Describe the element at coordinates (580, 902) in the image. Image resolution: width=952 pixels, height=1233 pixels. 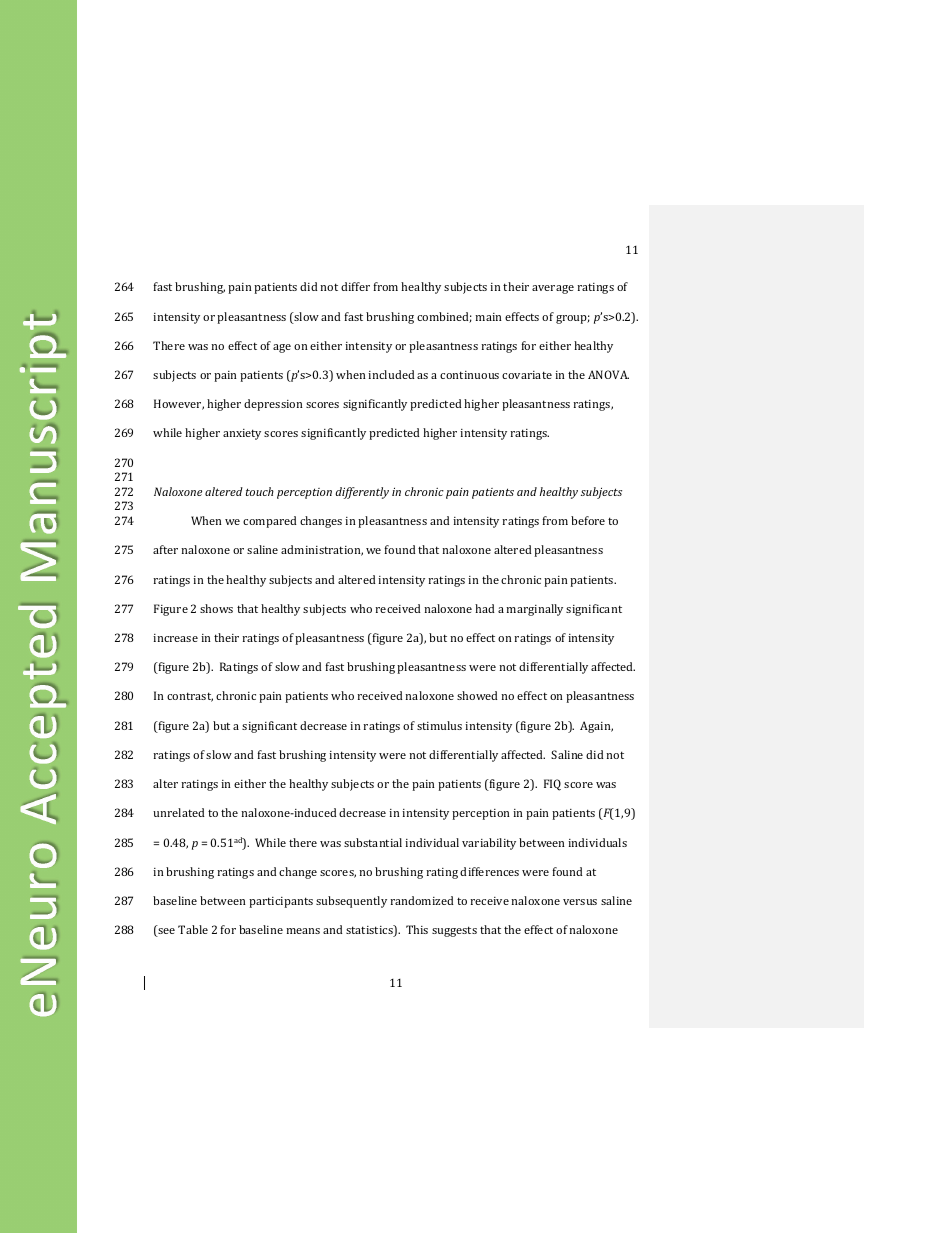
I see `versus` at that location.
